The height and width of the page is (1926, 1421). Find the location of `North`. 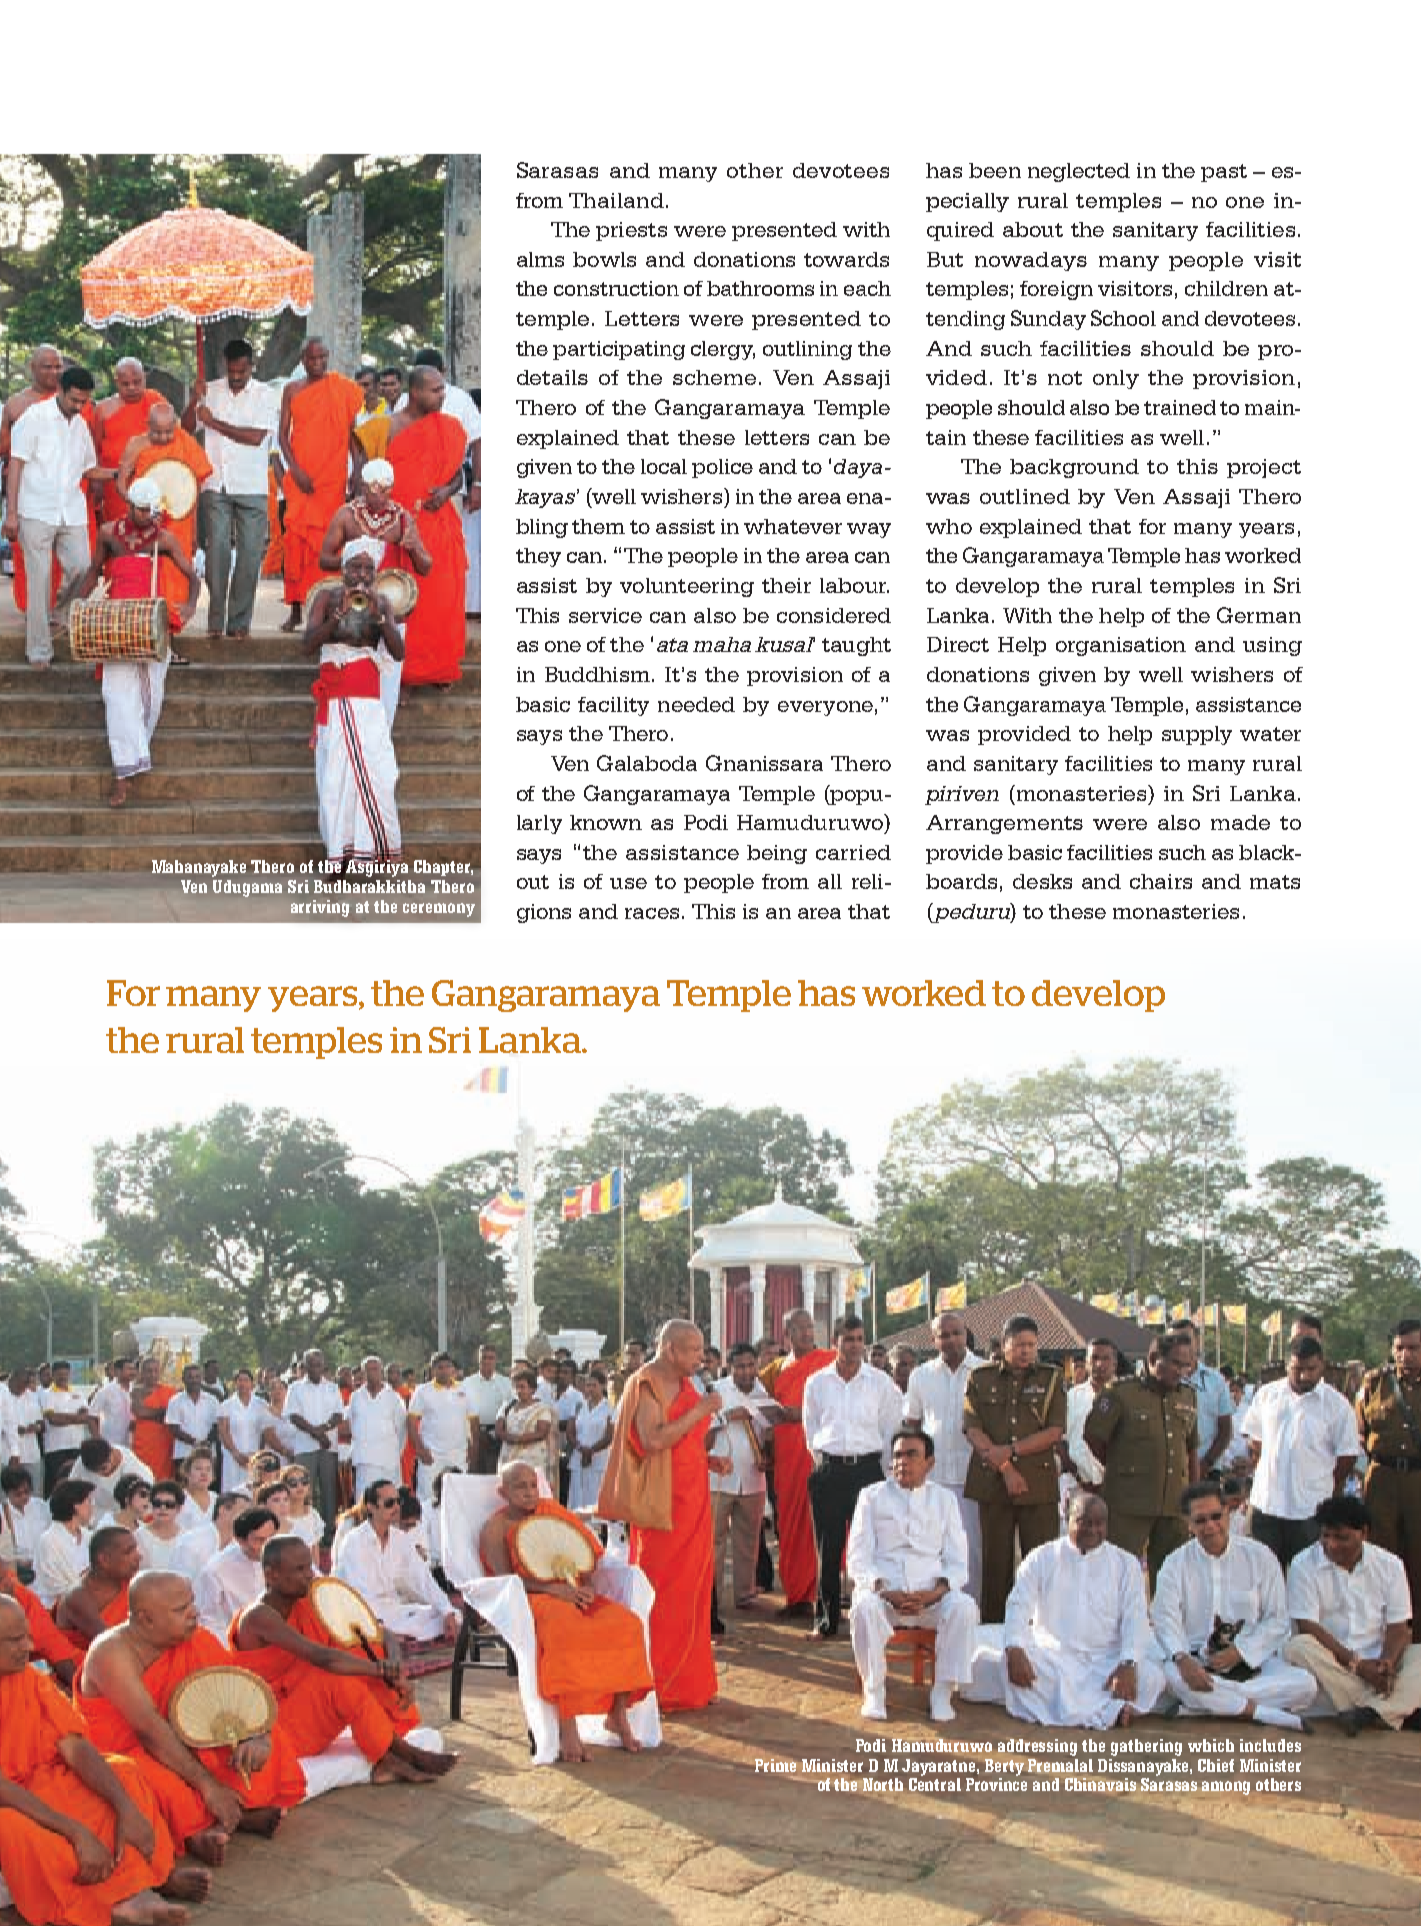

North is located at coordinates (882, 1784).
